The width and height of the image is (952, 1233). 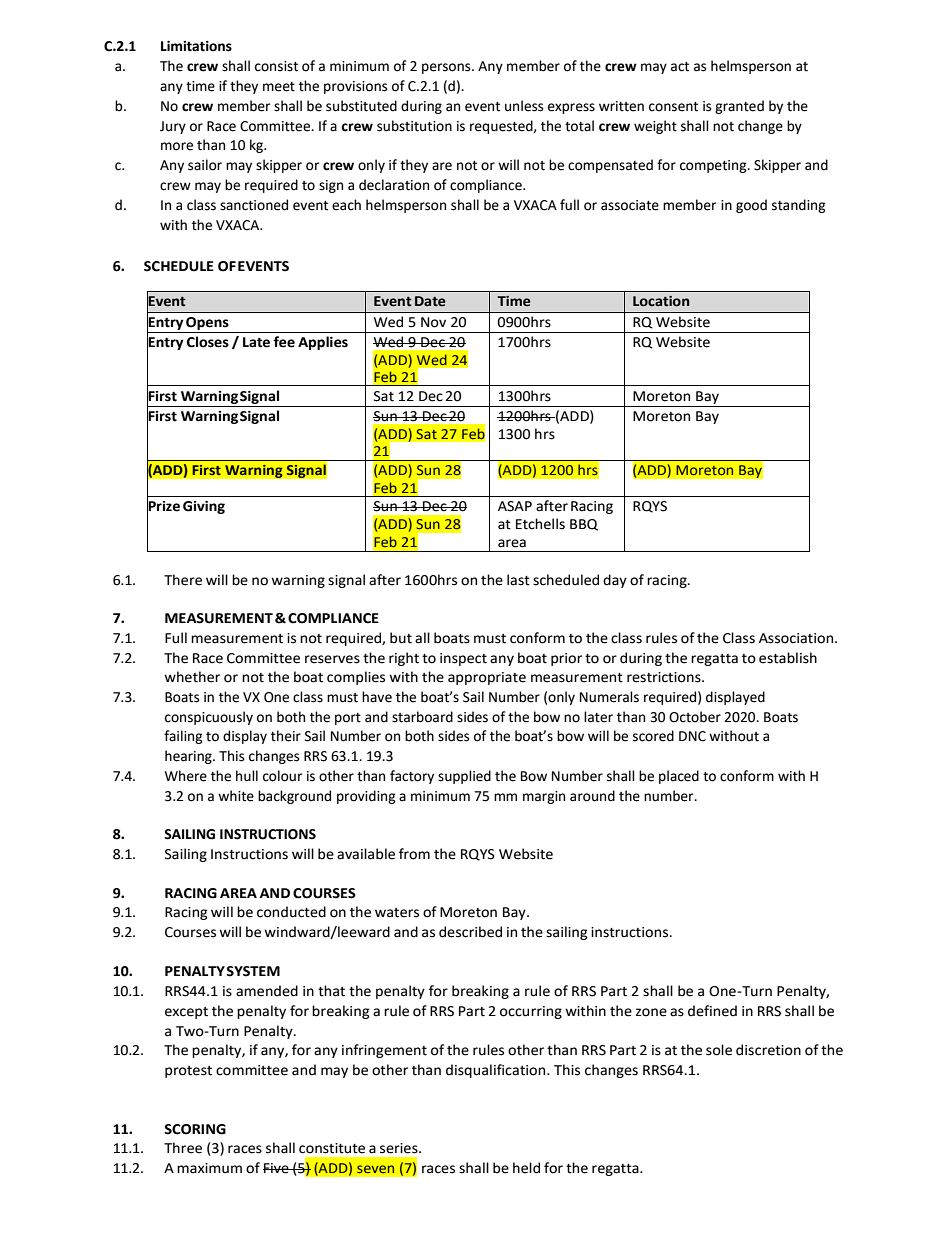 I want to click on meet, so click(x=279, y=87).
